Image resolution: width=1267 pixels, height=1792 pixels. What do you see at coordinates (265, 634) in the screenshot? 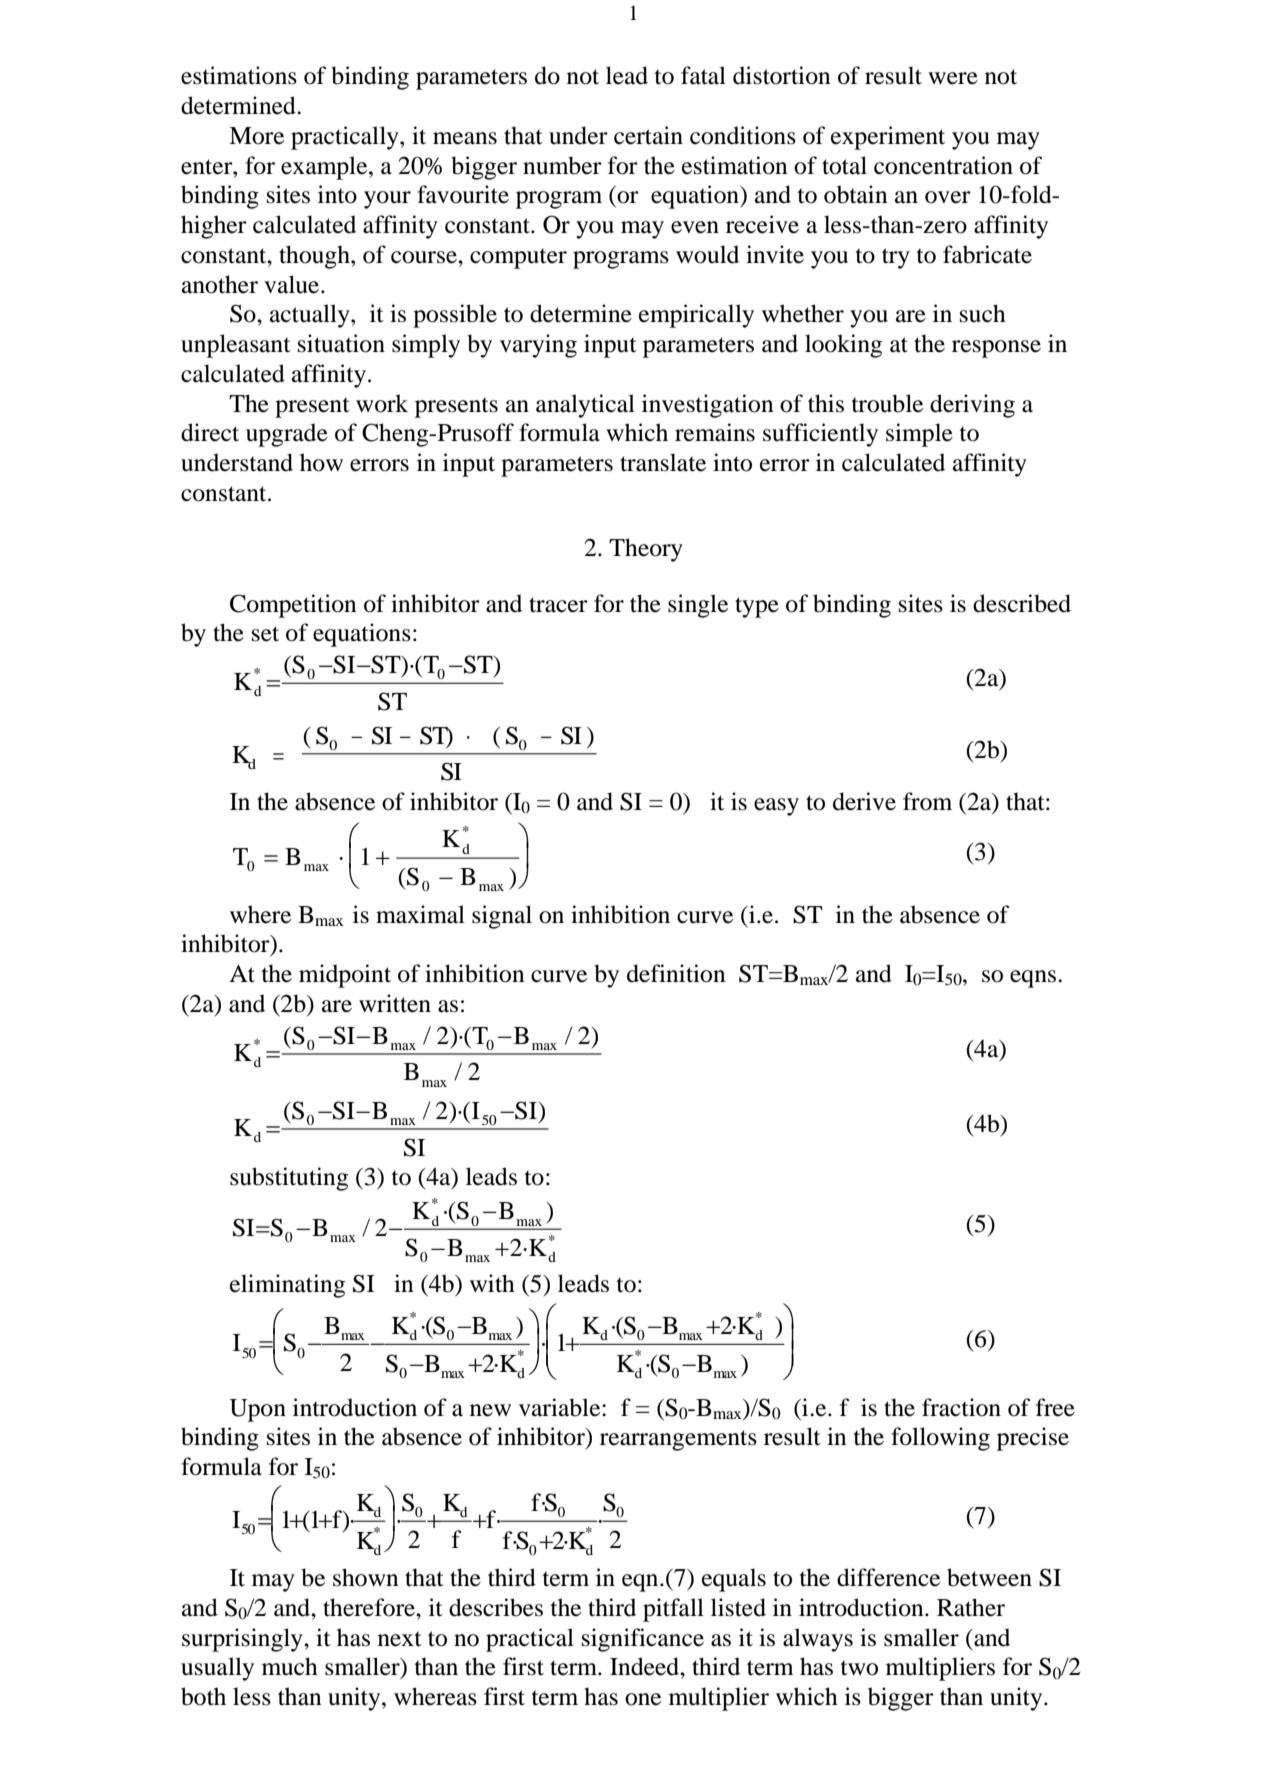
I see `set` at bounding box center [265, 634].
